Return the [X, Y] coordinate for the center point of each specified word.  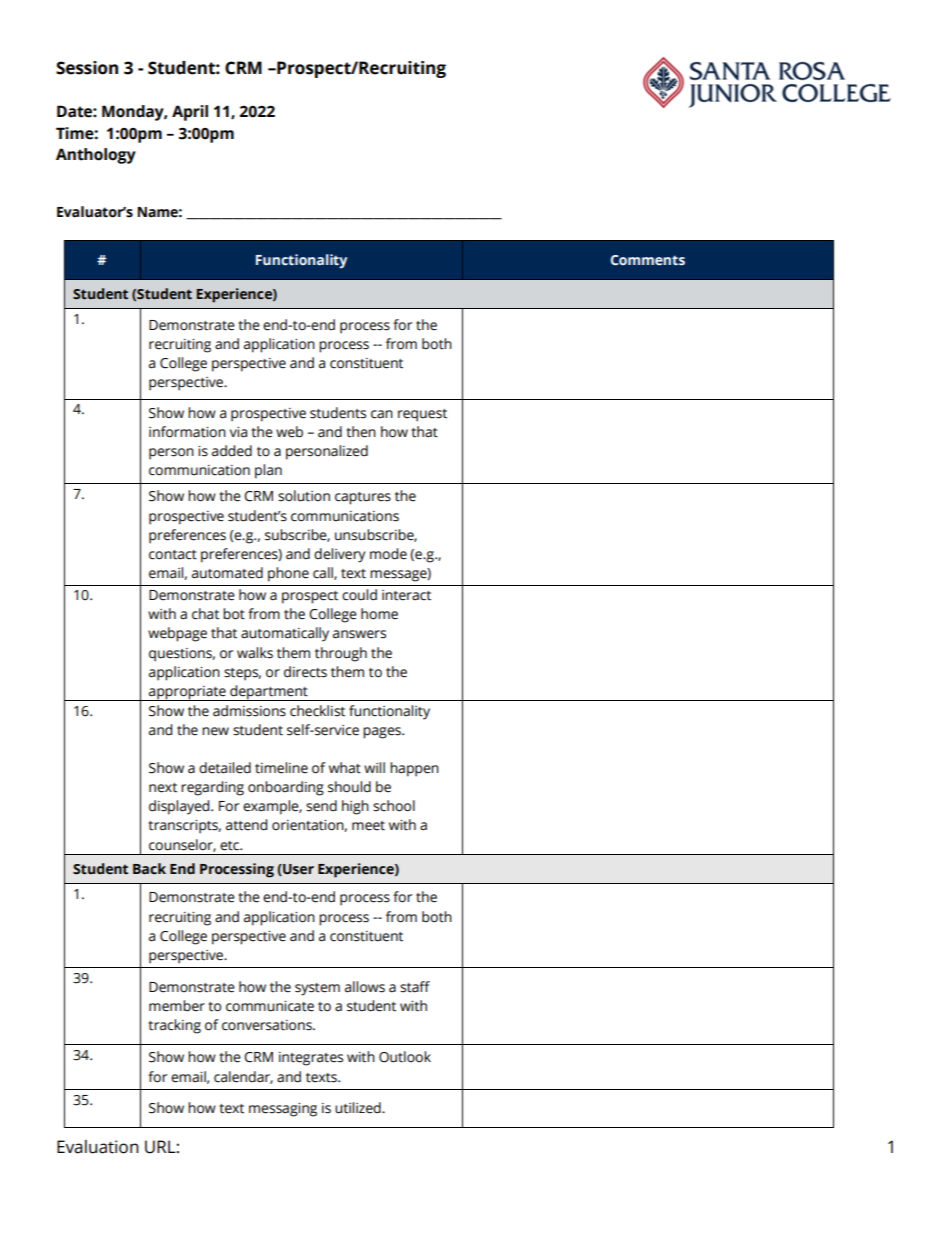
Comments [648, 260]
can [382, 414]
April [190, 113]
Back [149, 869]
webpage [177, 634]
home [379, 614]
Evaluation [98, 1147]
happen [414, 769]
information [187, 432]
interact [406, 595]
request [422, 415]
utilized [359, 1108]
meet [368, 826]
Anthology [96, 156]
